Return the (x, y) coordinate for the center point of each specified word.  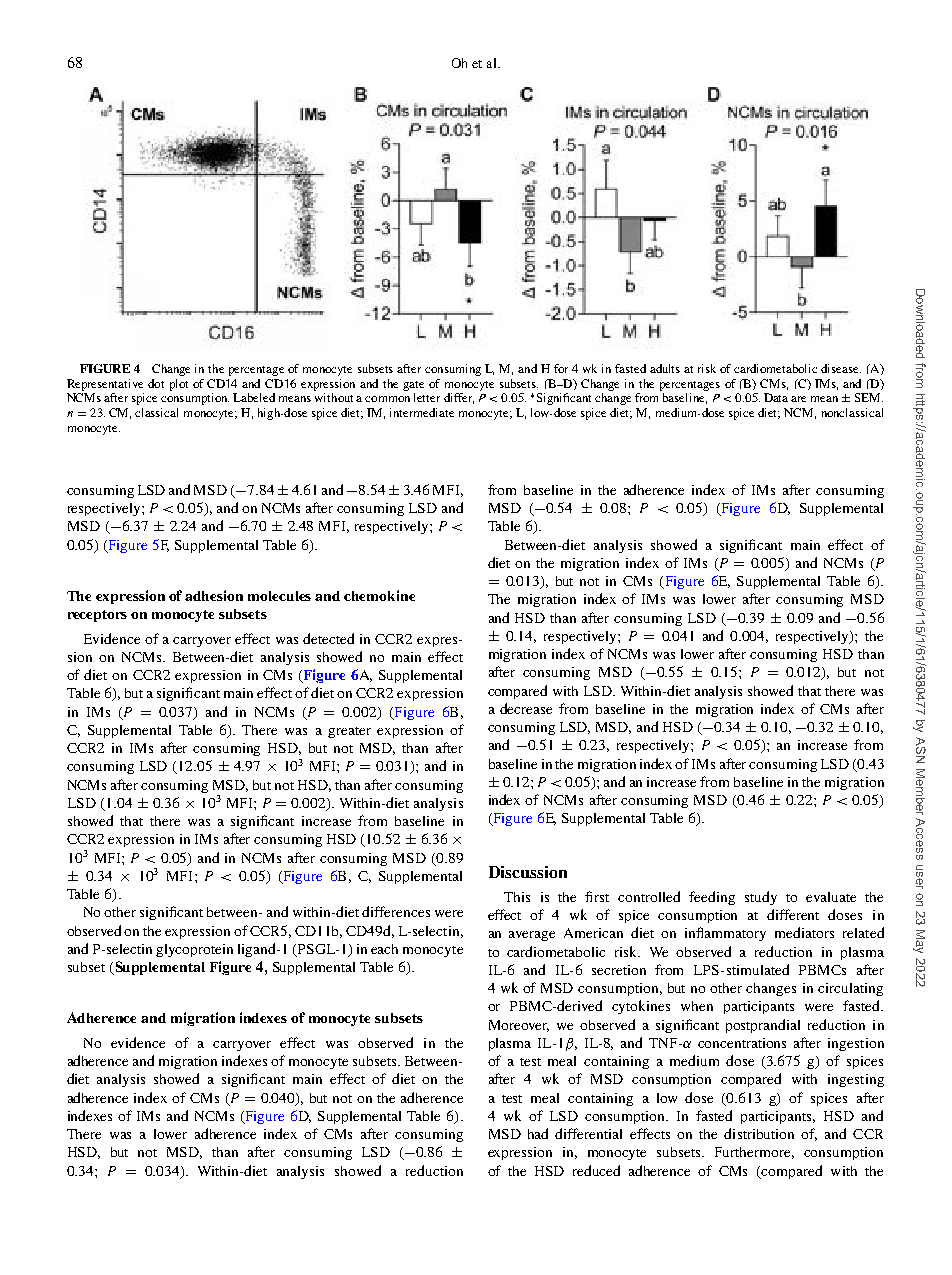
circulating (850, 989)
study (761, 898)
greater (349, 732)
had (538, 1133)
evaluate (831, 897)
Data (776, 397)
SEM (869, 397)
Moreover (519, 1026)
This (517, 897)
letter (427, 397)
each (384, 949)
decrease (526, 708)
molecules (279, 596)
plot (179, 385)
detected (328, 638)
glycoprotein (194, 950)
